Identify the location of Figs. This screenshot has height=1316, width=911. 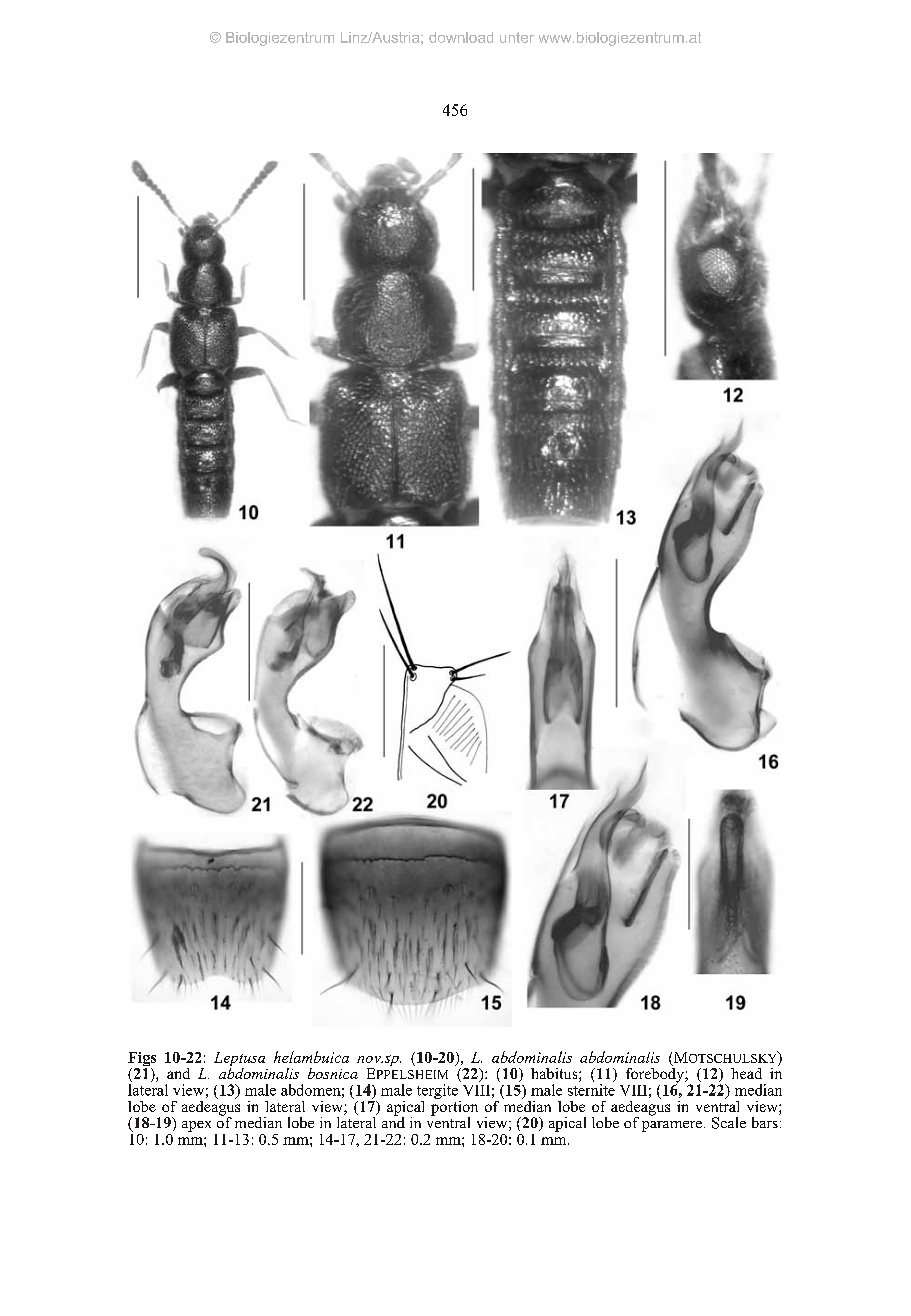
(142, 1060).
